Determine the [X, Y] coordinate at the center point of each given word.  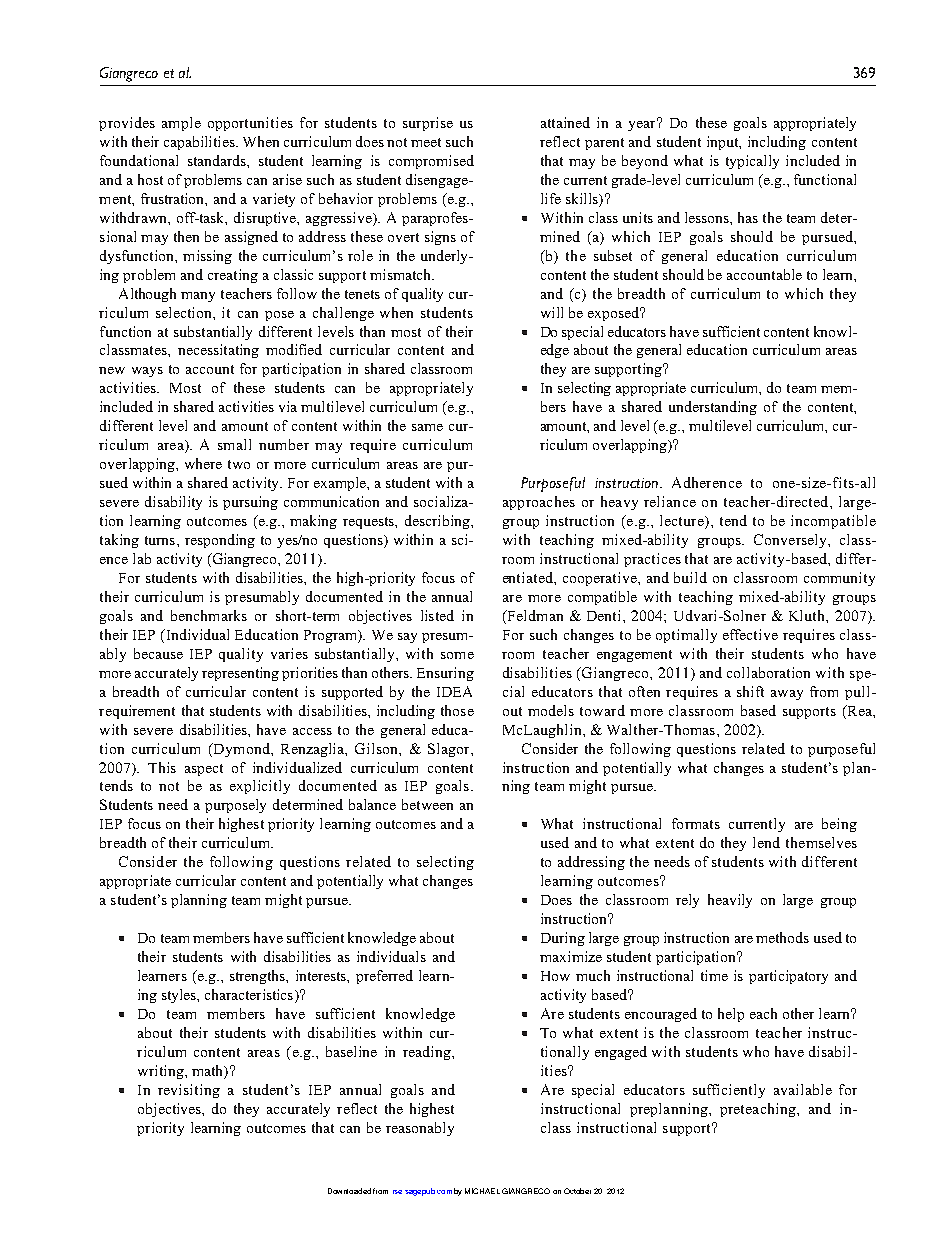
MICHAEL [482, 1191]
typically [752, 162]
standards [218, 160]
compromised [431, 162]
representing [240, 674]
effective [750, 634]
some [457, 655]
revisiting [189, 1091]
